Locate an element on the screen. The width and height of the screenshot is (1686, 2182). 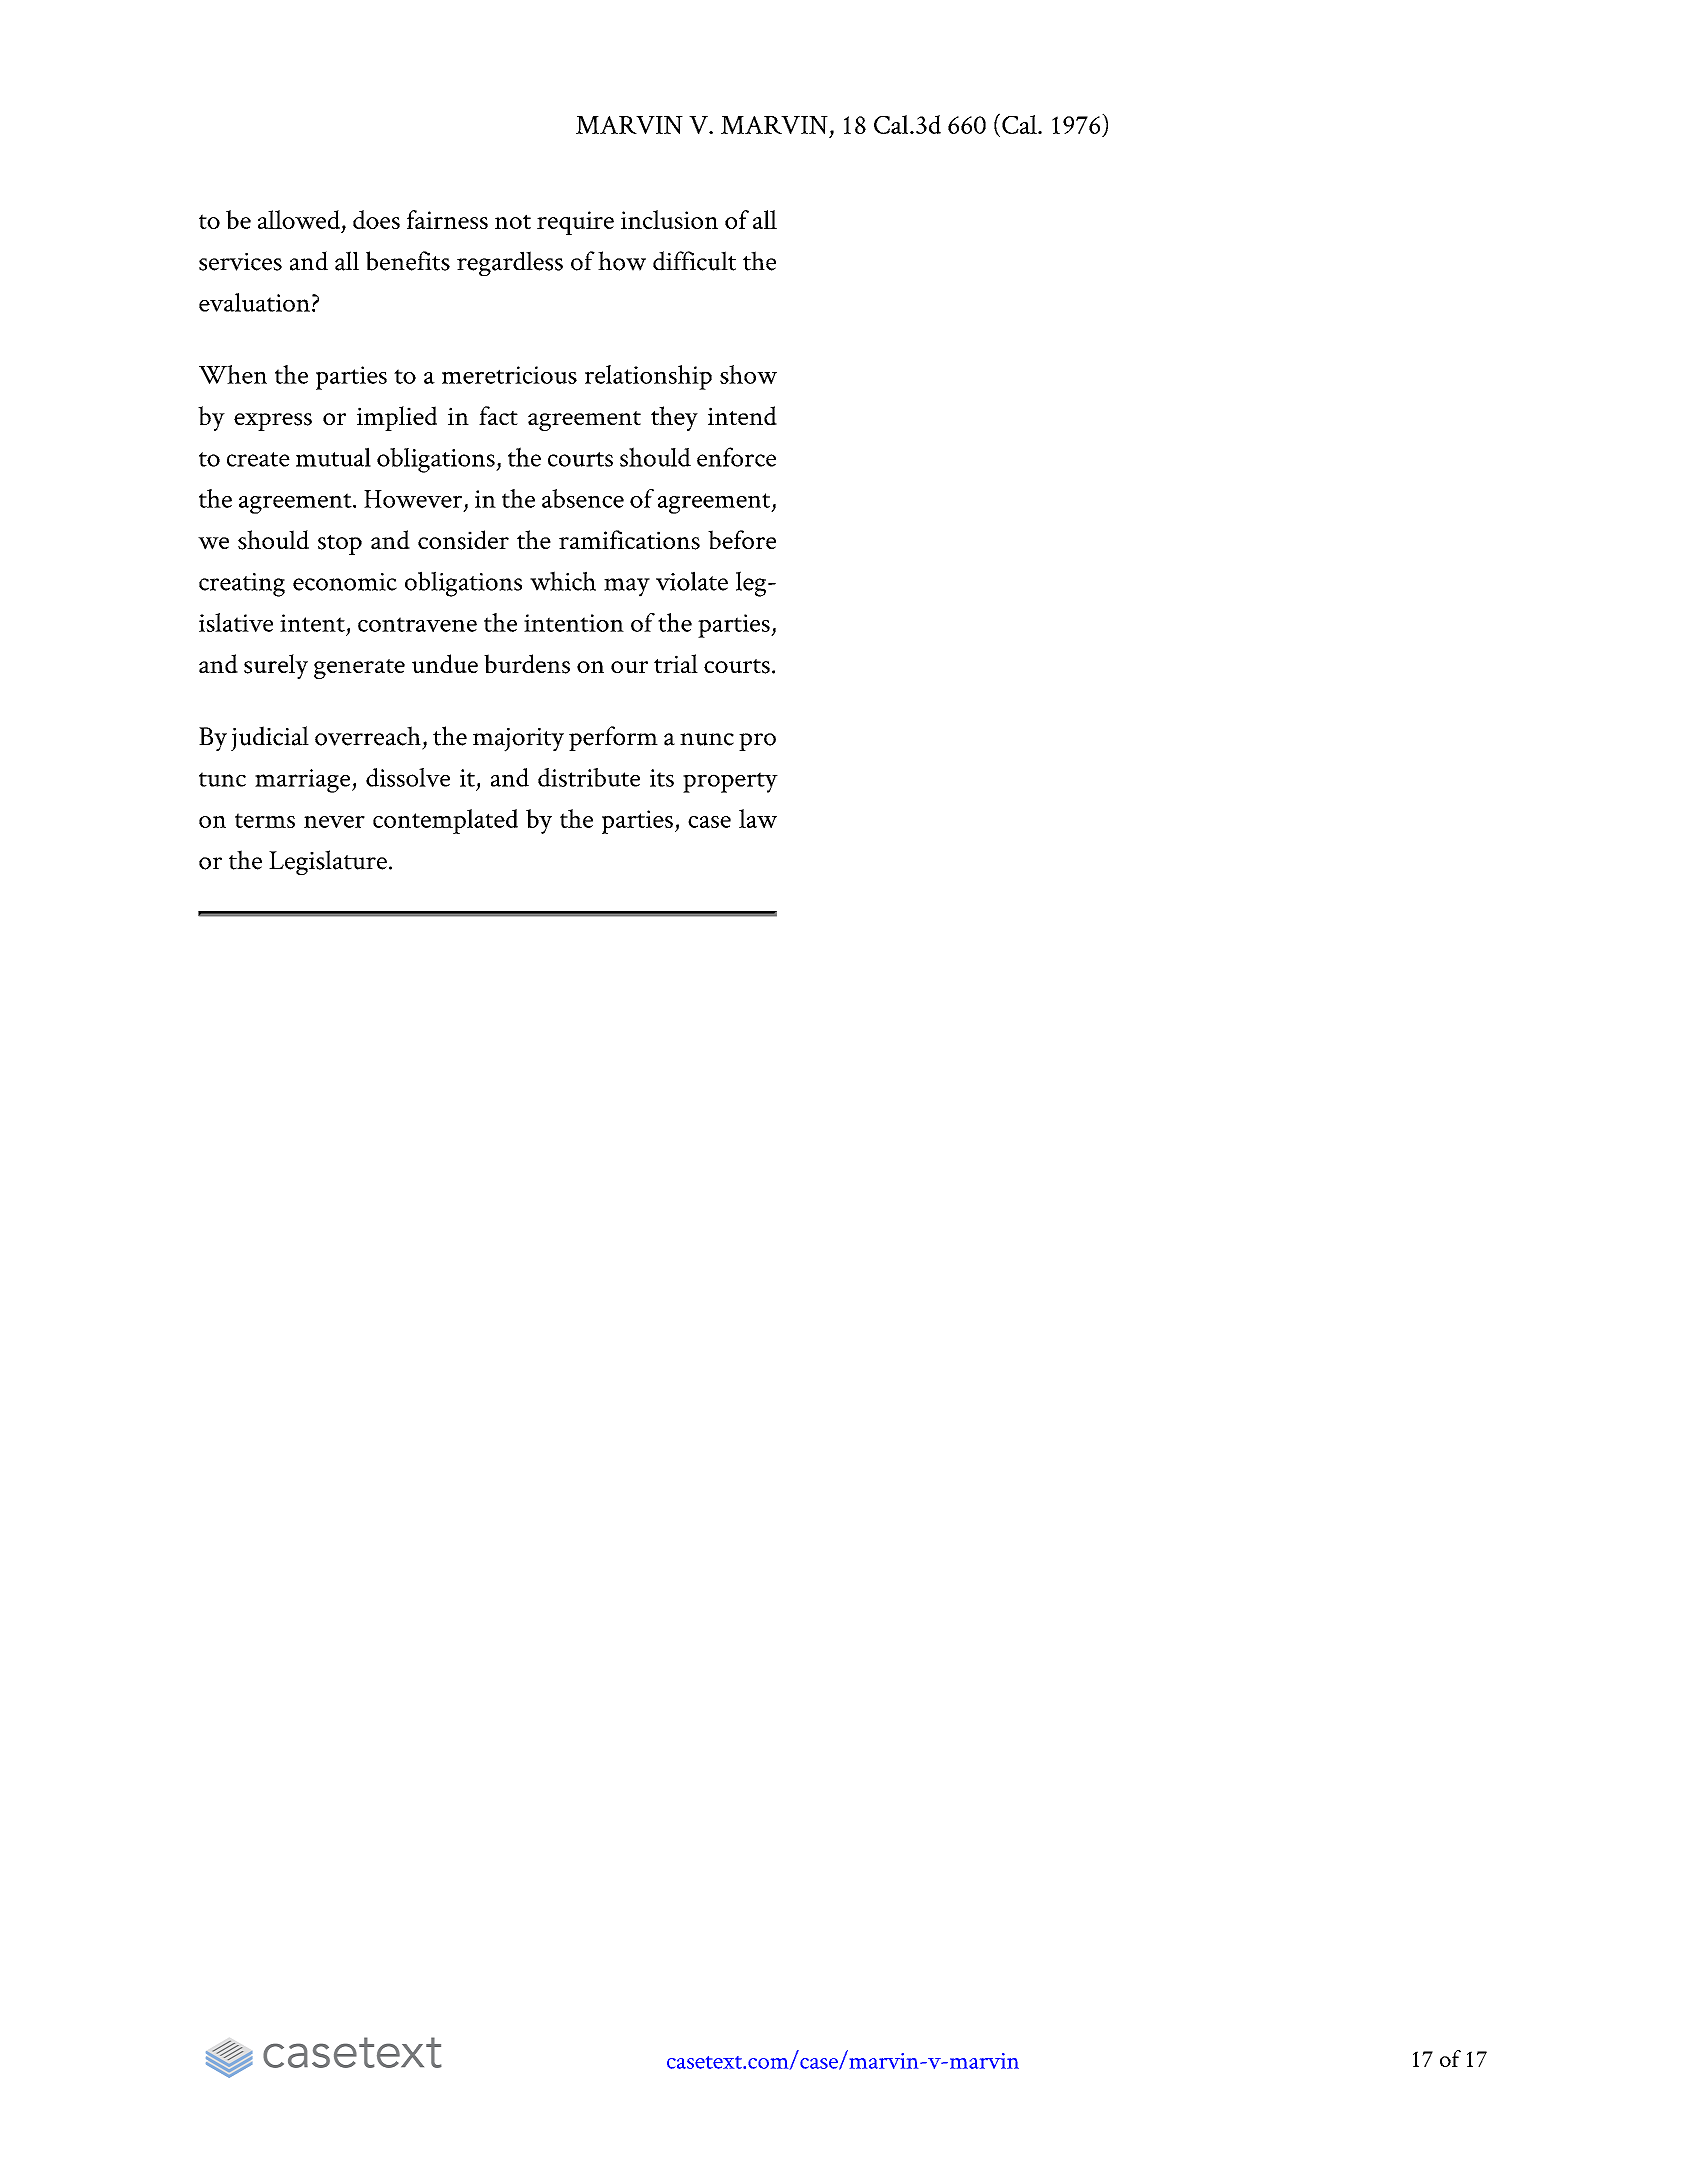
Legislature is located at coordinates (328, 862).
